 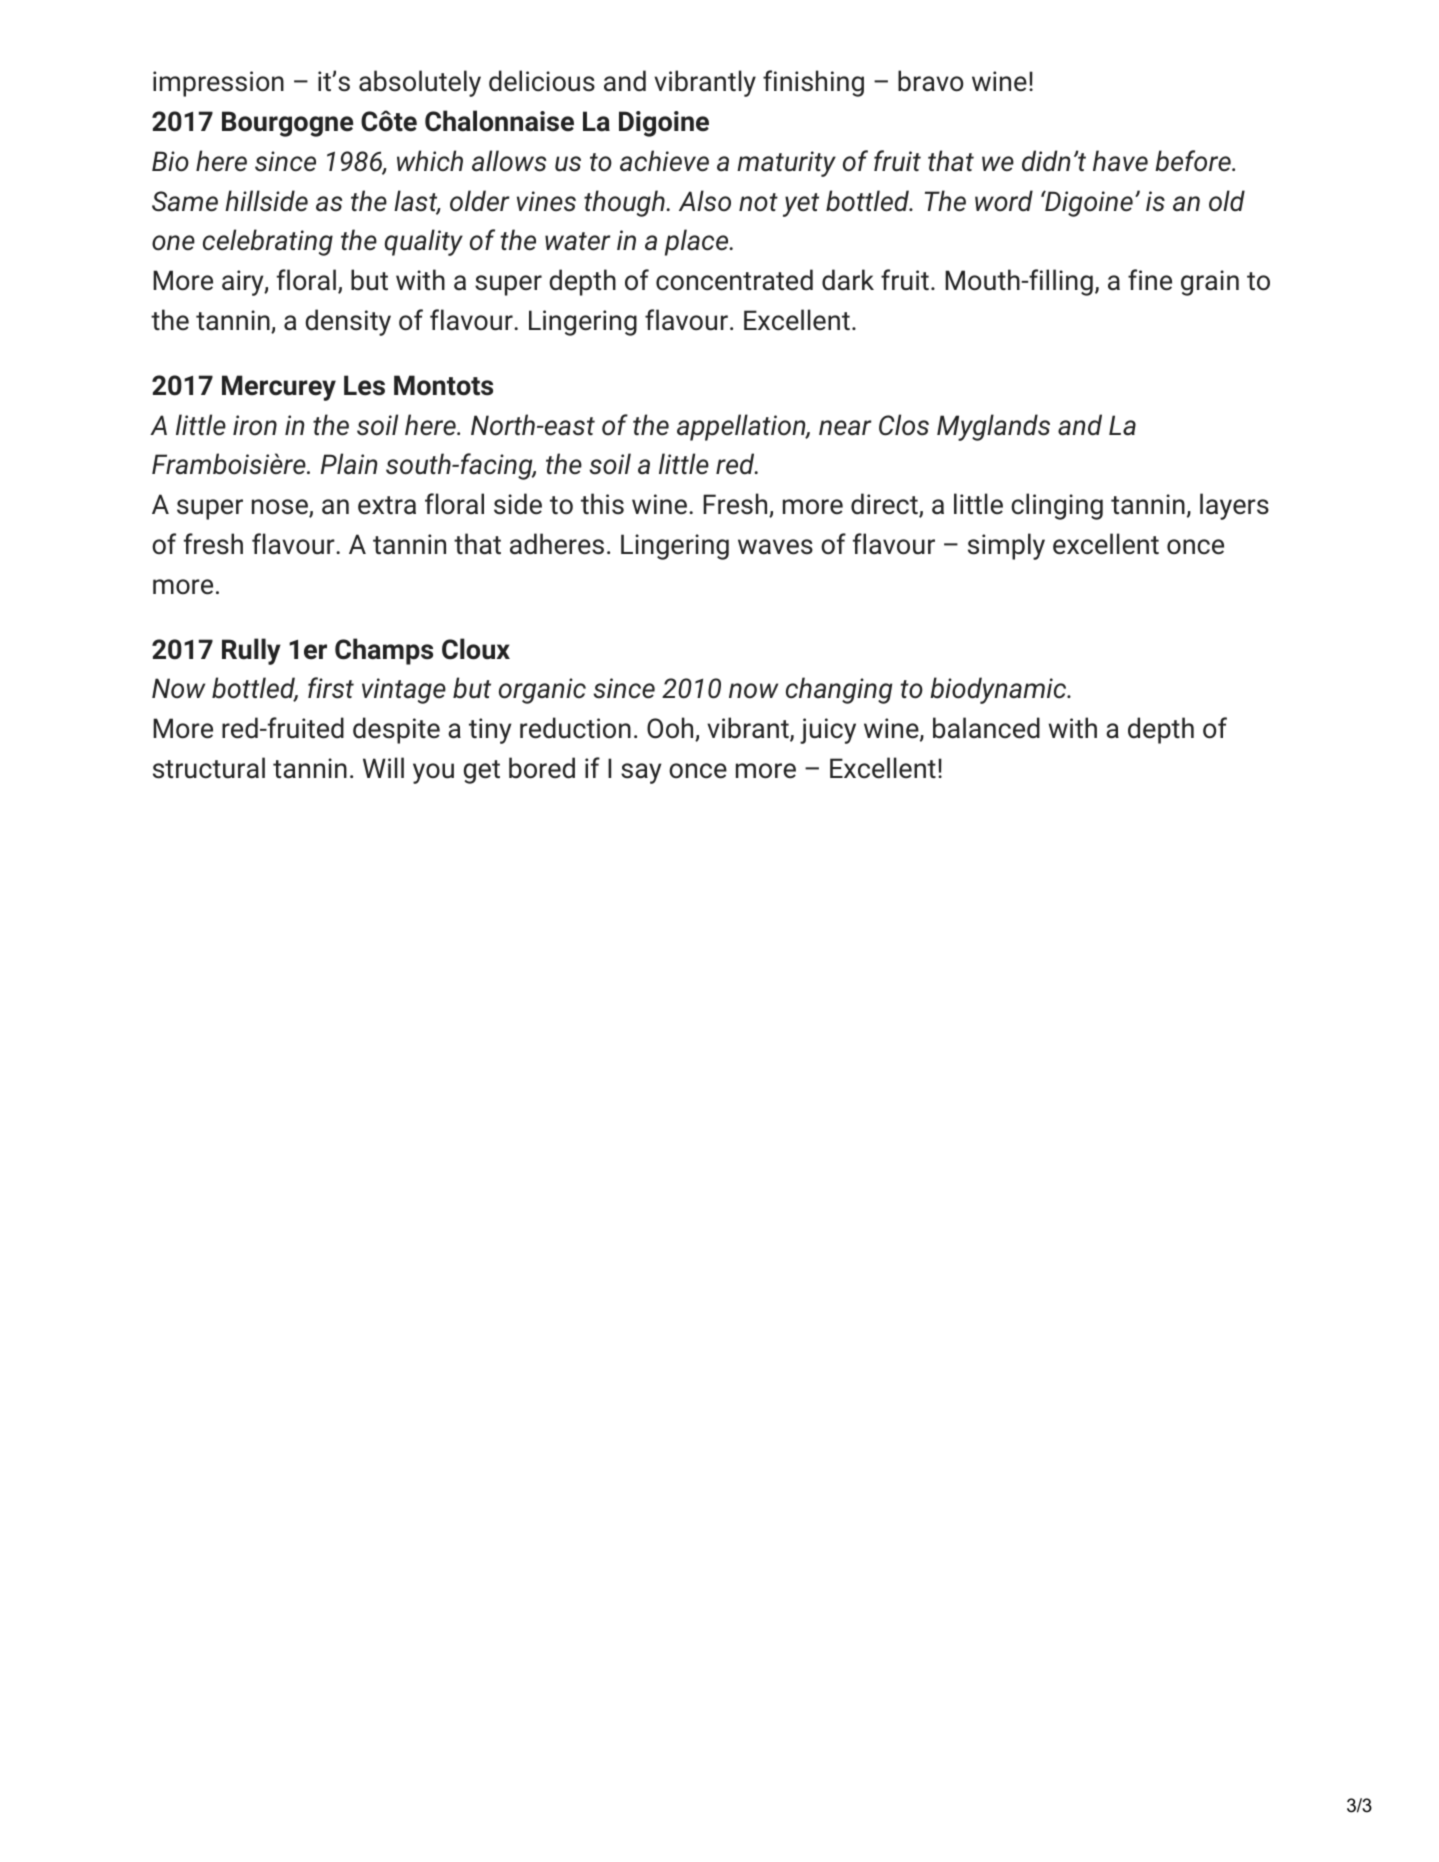 I want to click on impression, so click(x=218, y=84).
